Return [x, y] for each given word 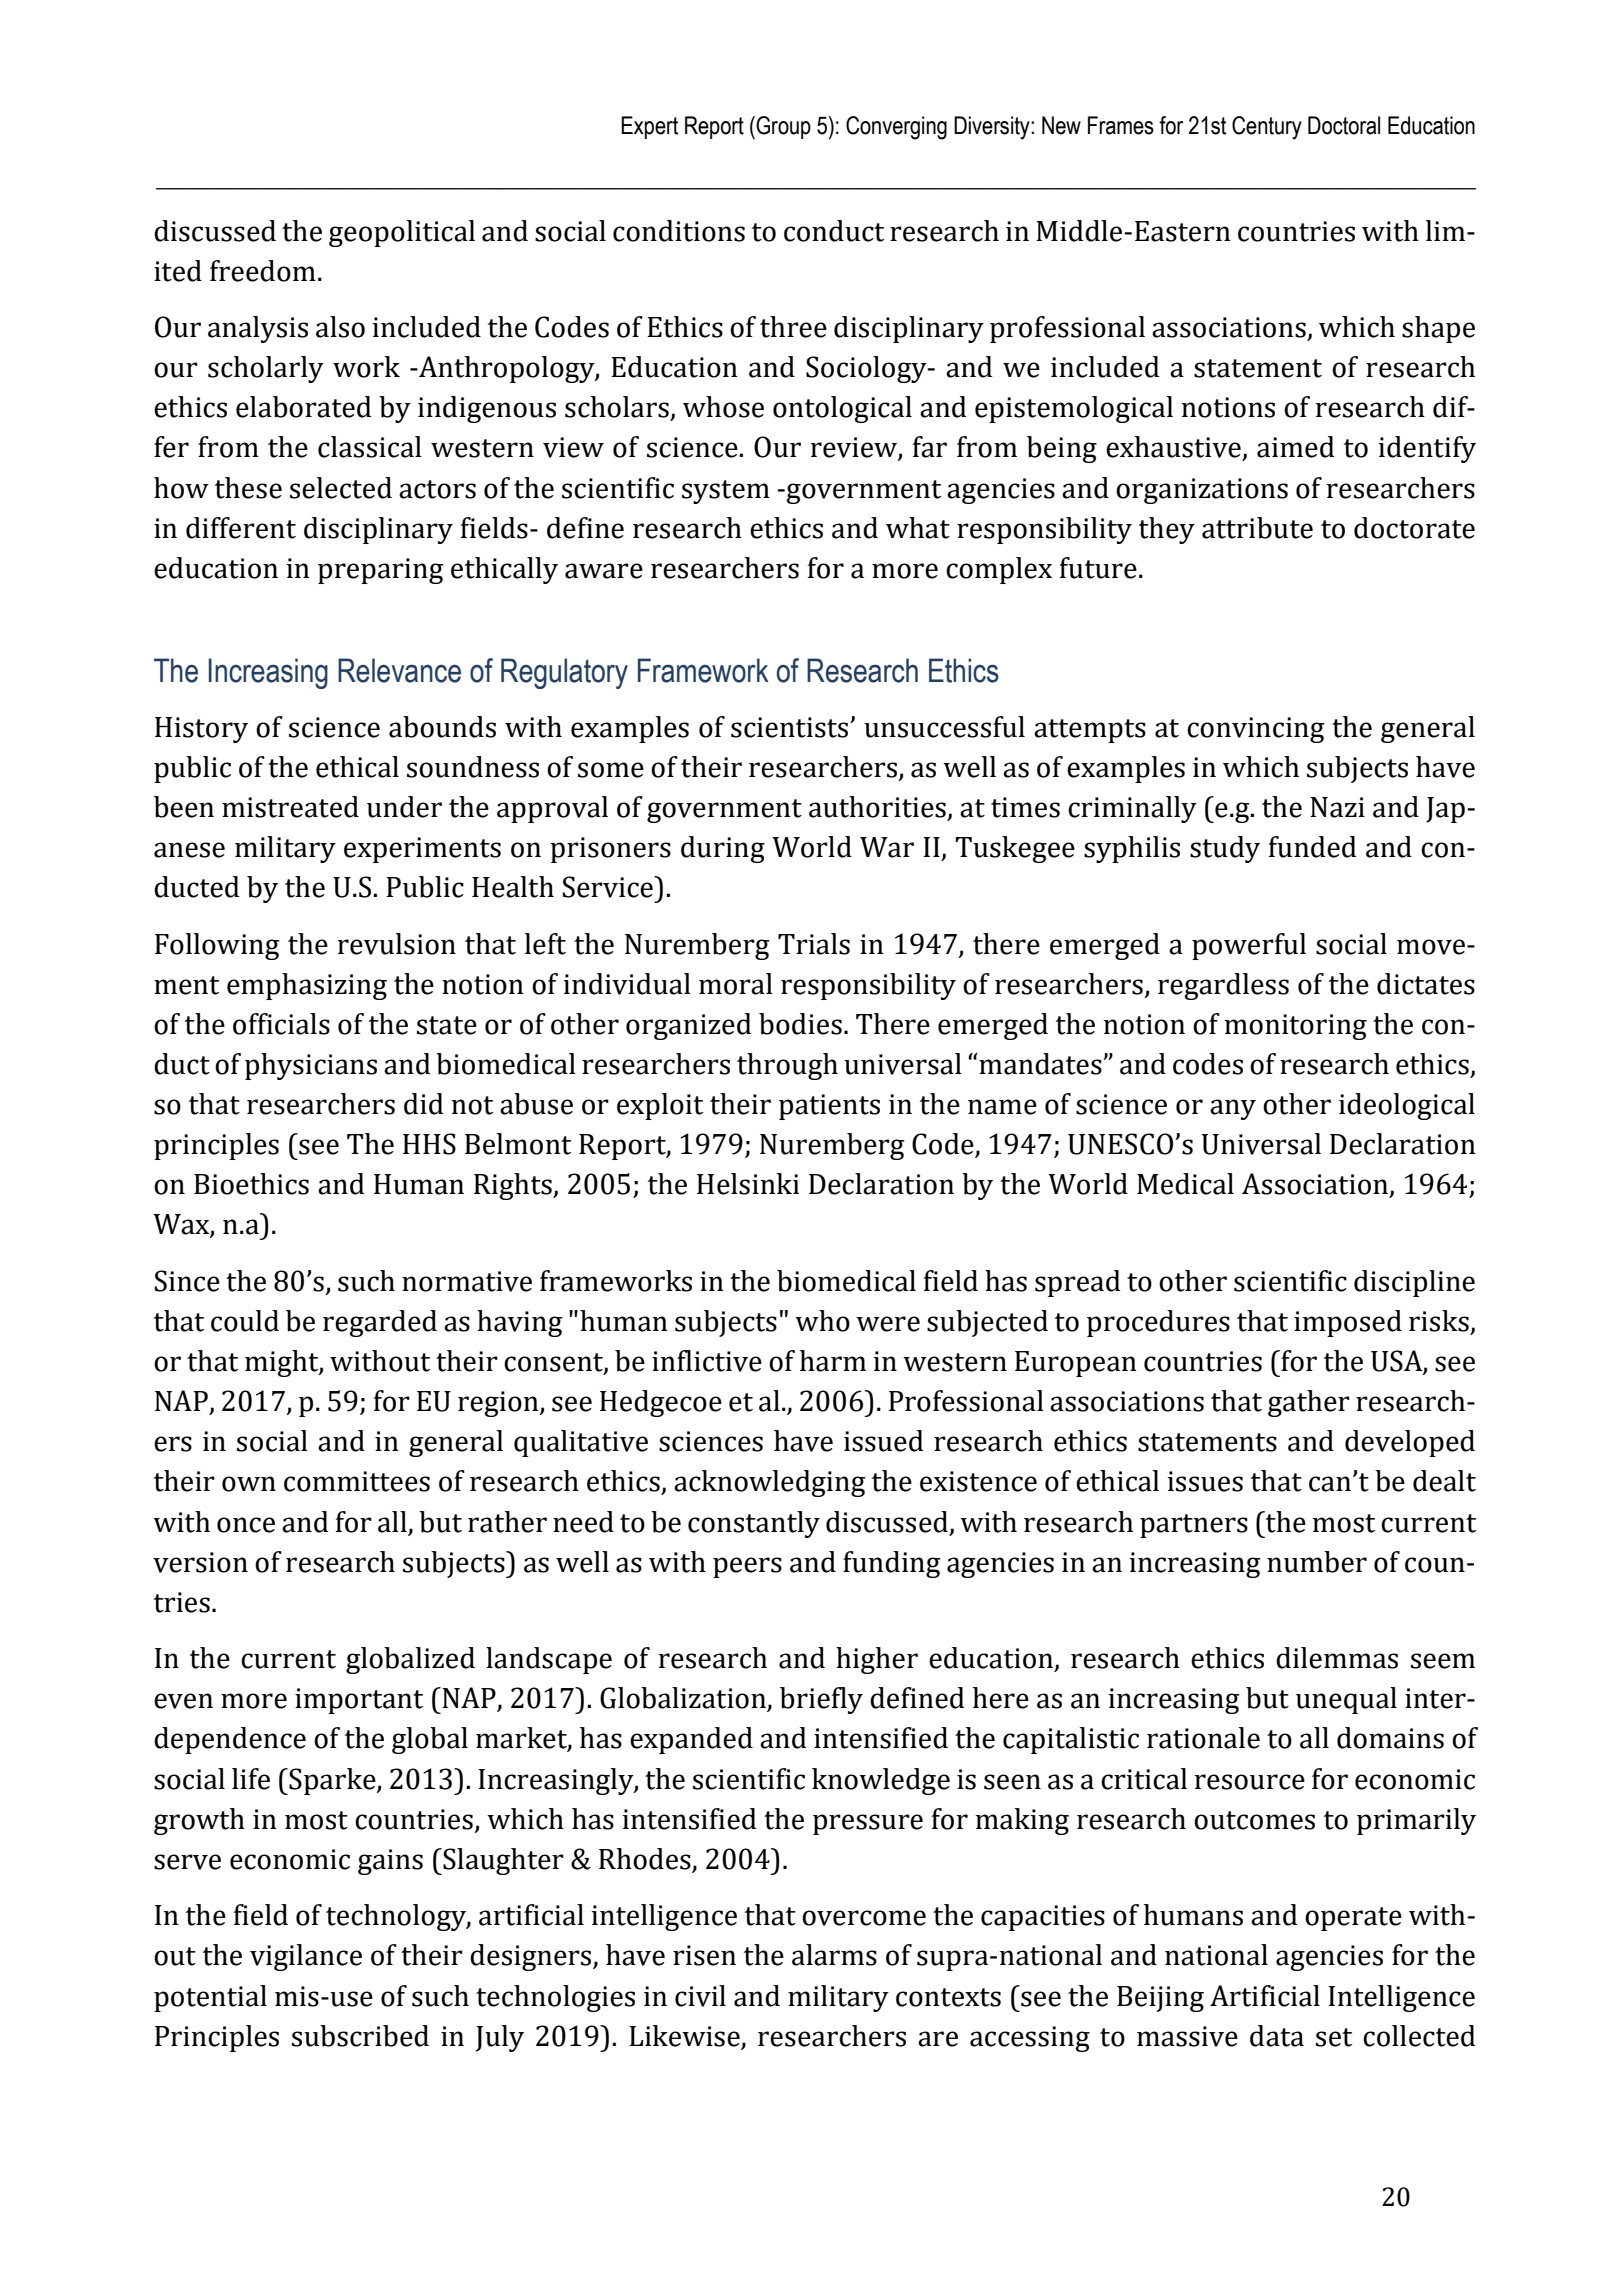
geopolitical [402, 233]
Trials [814, 944]
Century [1267, 128]
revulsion [396, 944]
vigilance [306, 1957]
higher [877, 1660]
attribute [1257, 528]
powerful [1249, 946]
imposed [1348, 1323]
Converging [896, 128]
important [359, 1701]
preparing [381, 571]
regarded [380, 1323]
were [888, 1324]
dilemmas [1337, 1658]
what [918, 528]
